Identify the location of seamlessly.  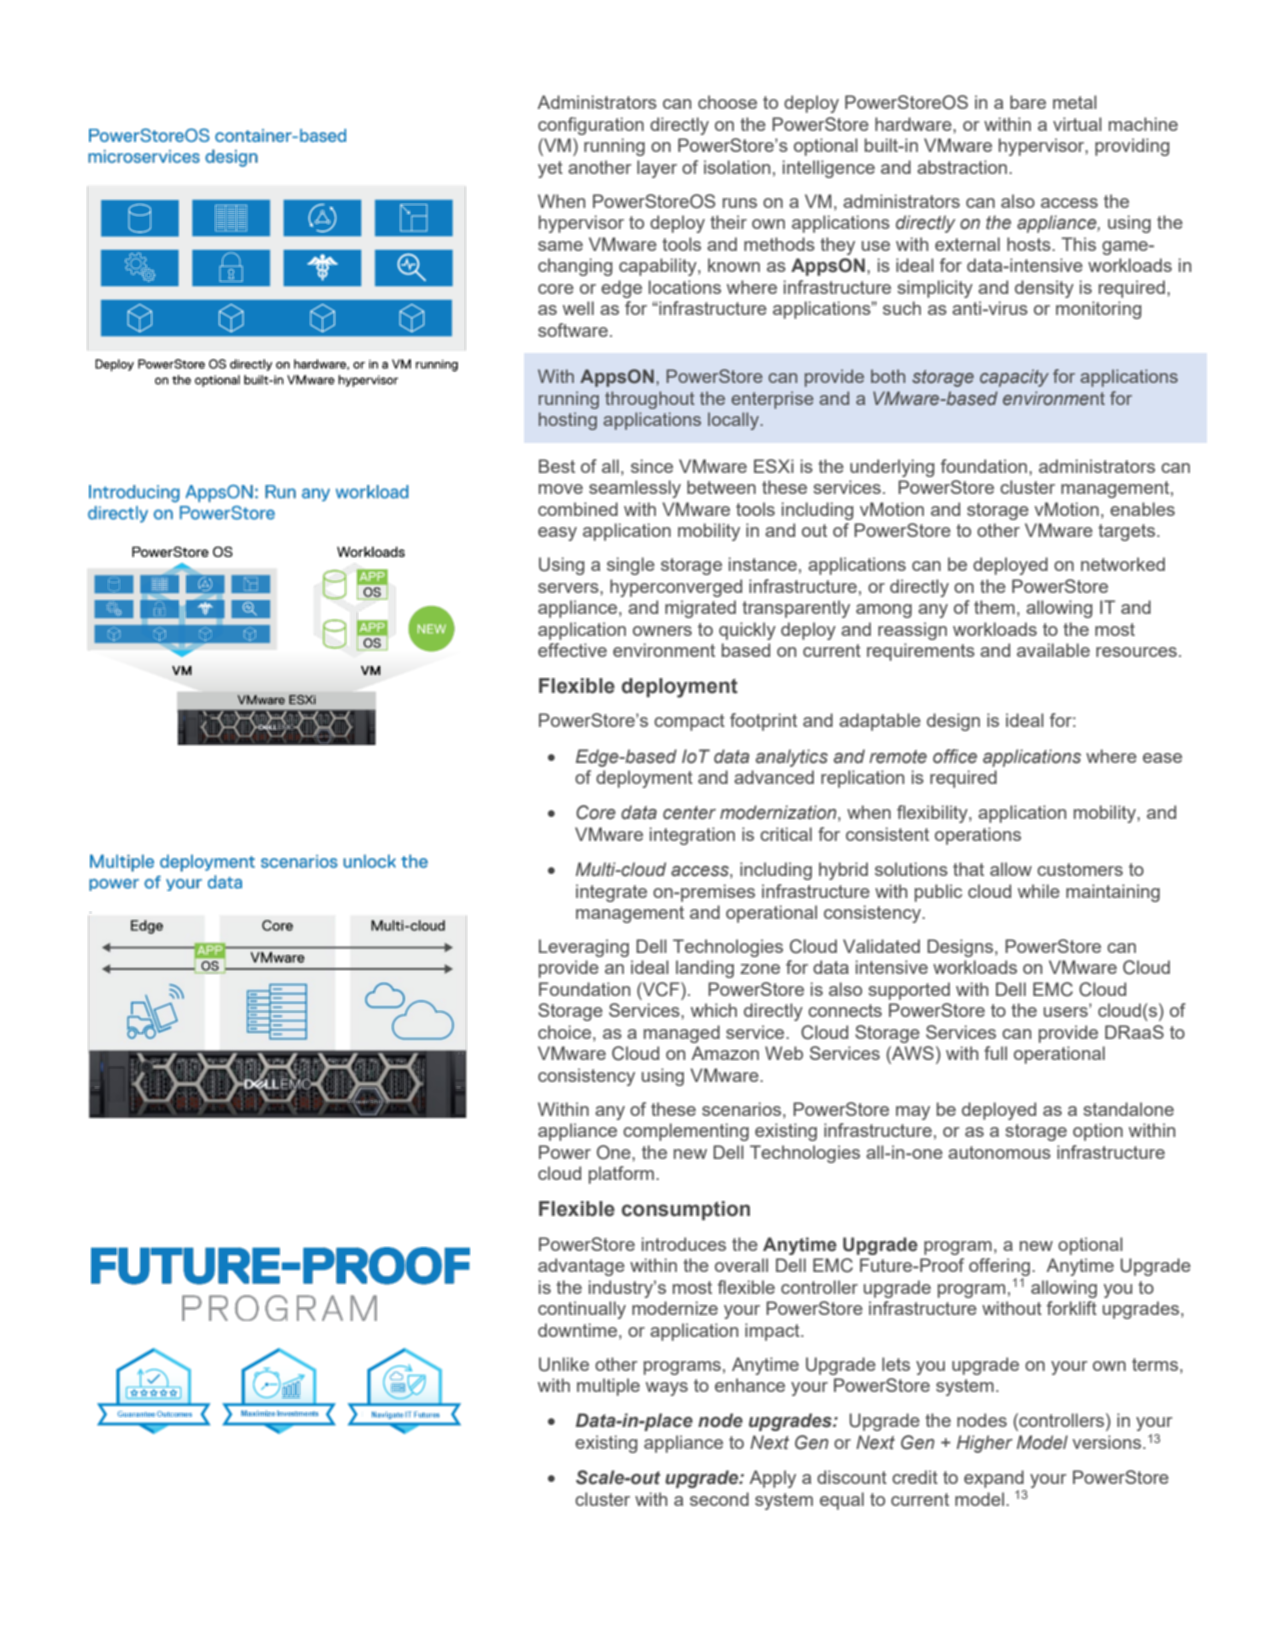
(635, 489).
